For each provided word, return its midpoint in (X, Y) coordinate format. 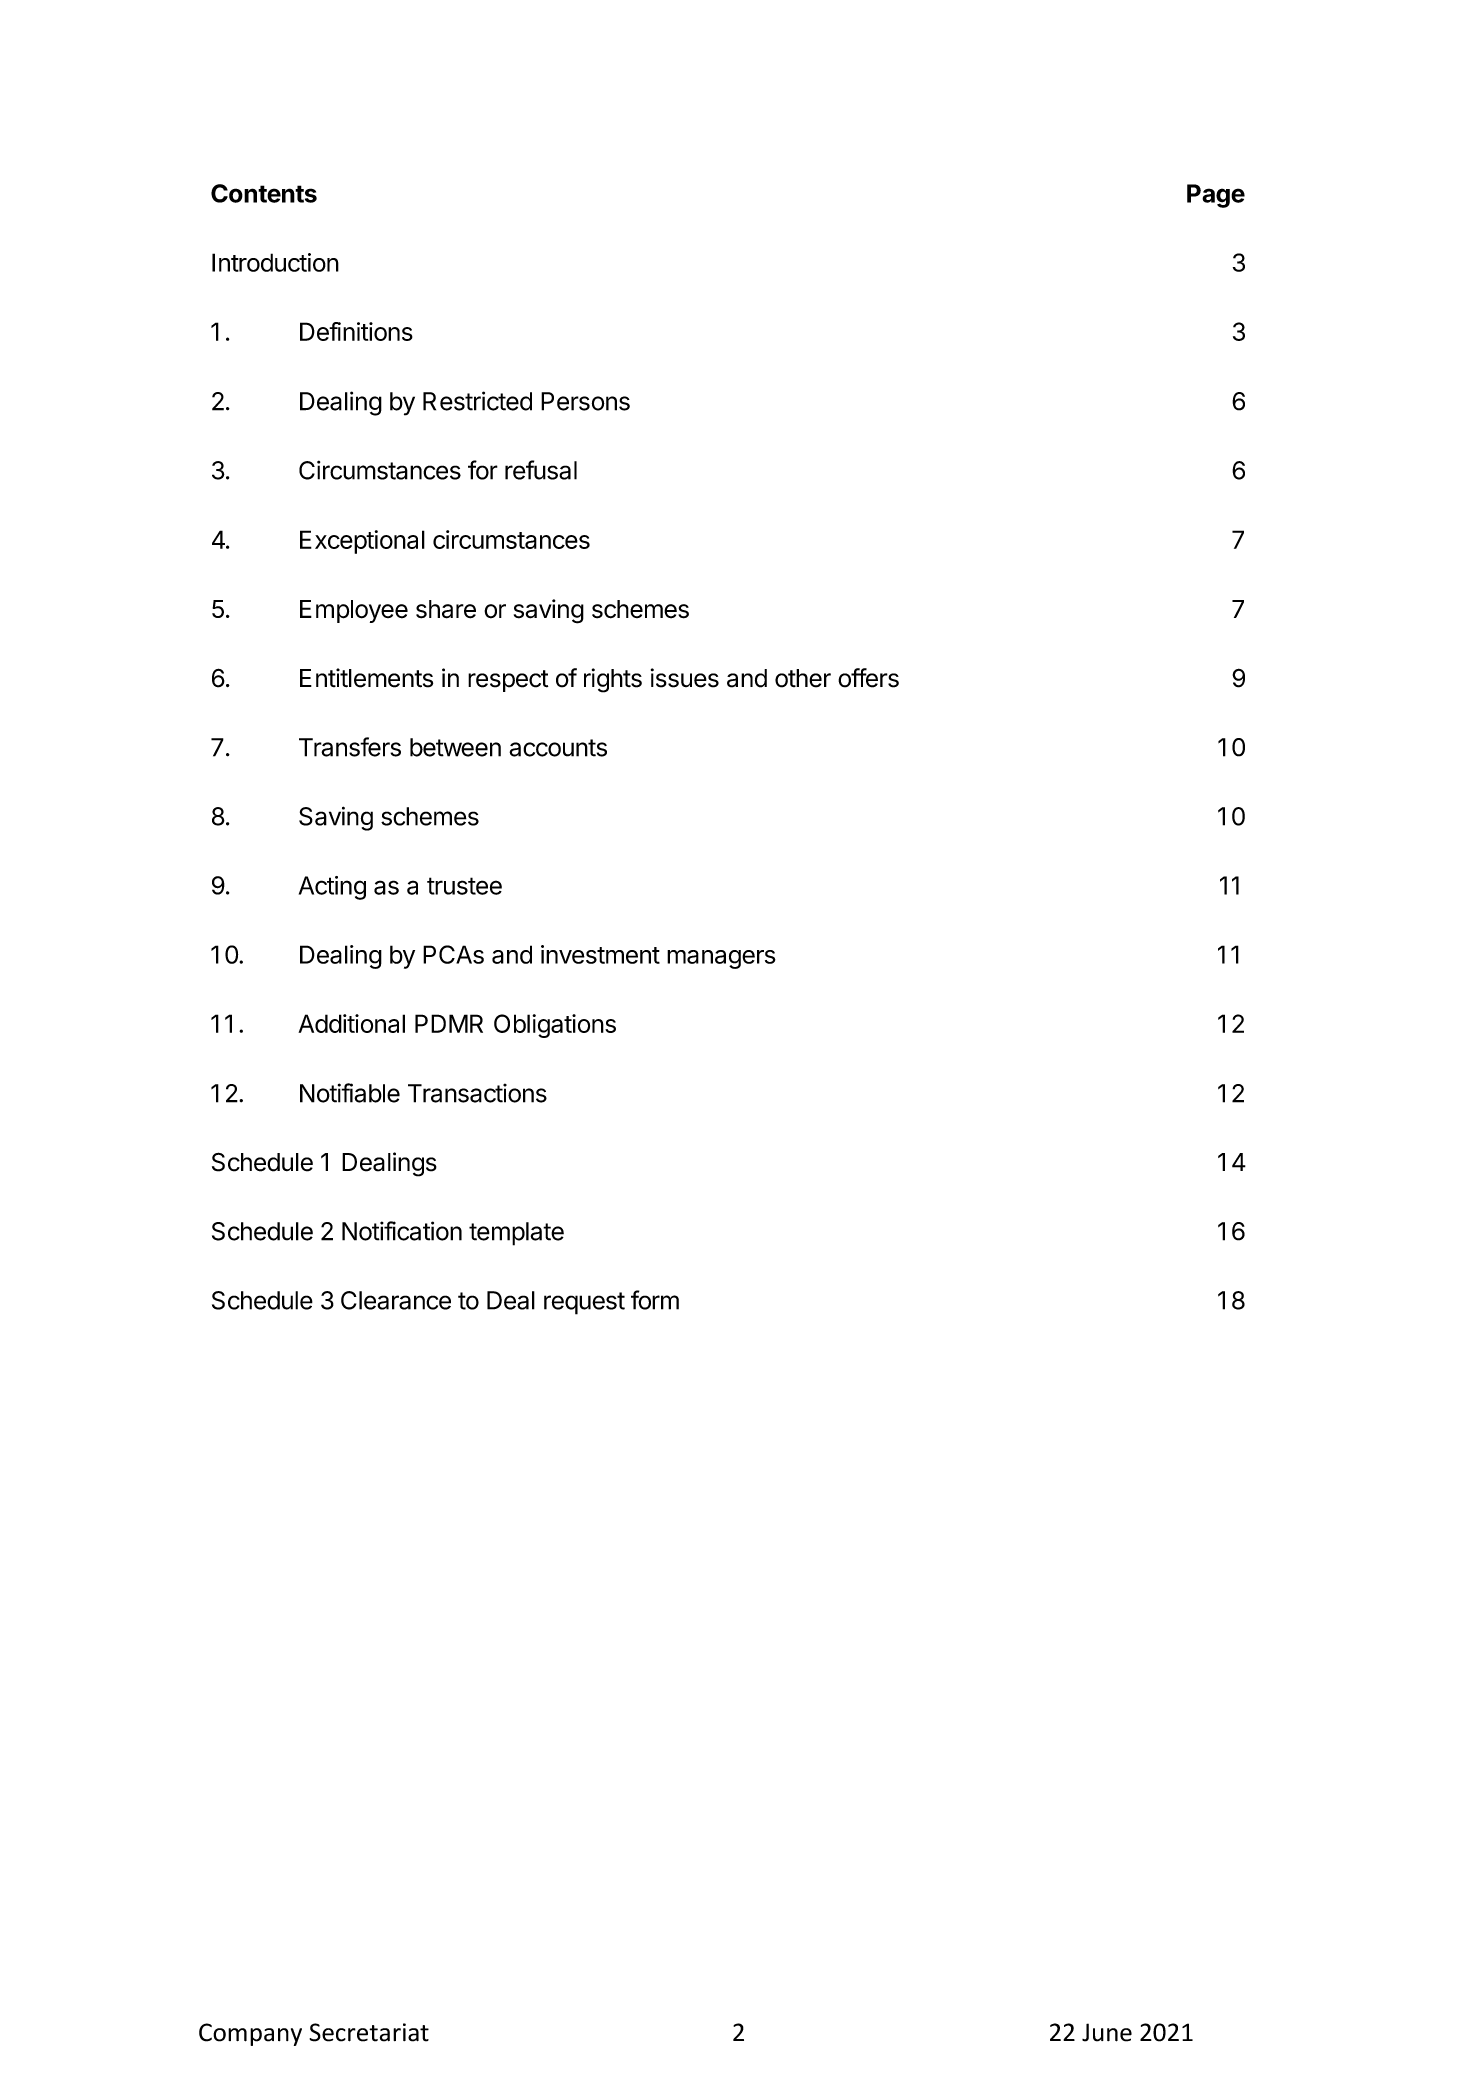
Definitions (356, 331)
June (1107, 2032)
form (655, 1300)
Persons (585, 401)
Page (1216, 196)
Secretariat (369, 2032)
